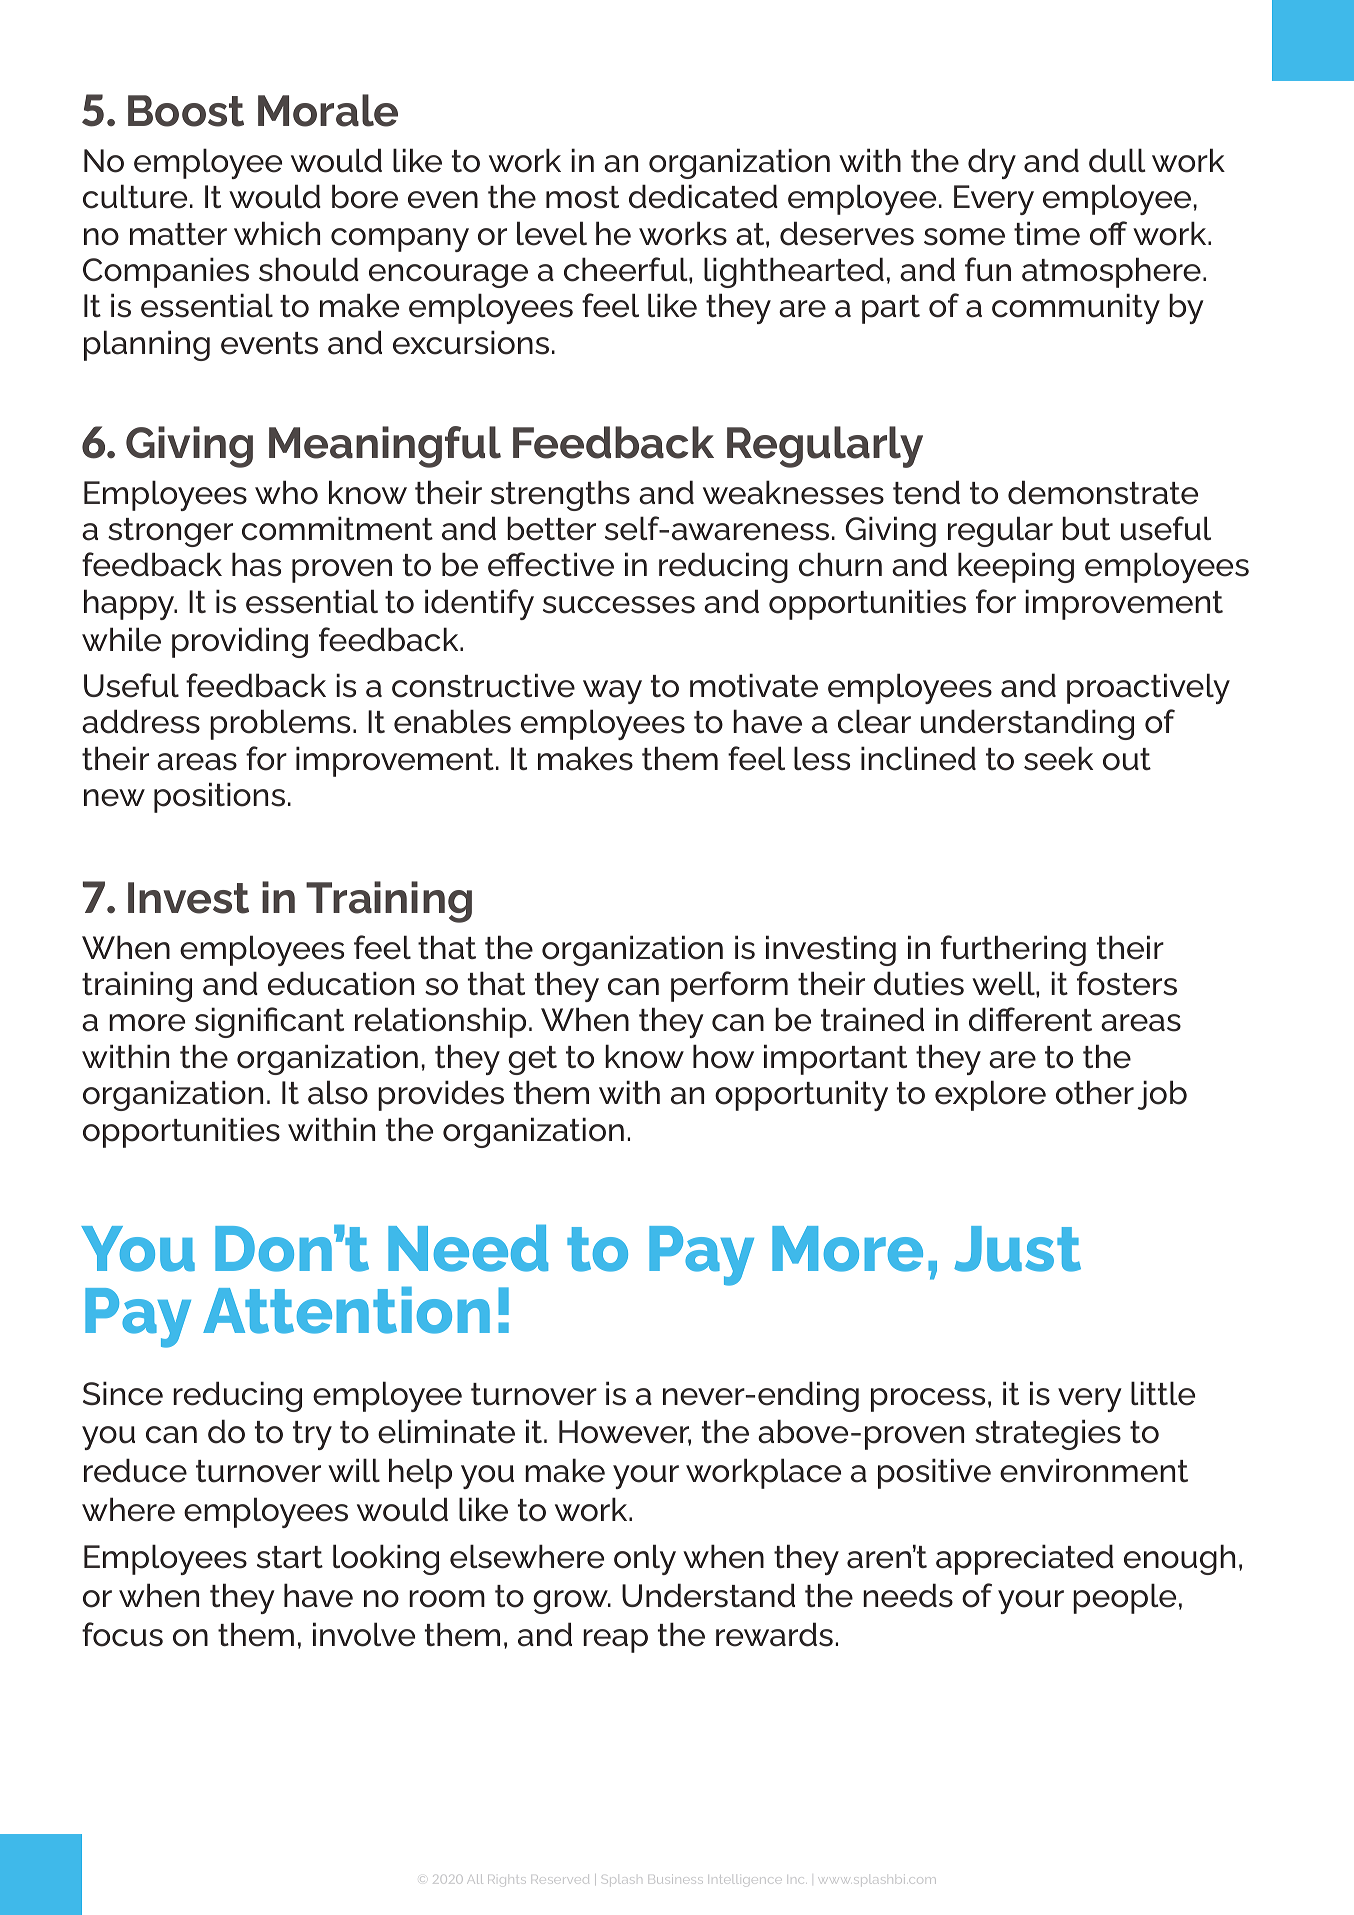 The height and width of the screenshot is (1915, 1354). Describe the element at coordinates (122, 1634) in the screenshot. I see `focus` at that location.
